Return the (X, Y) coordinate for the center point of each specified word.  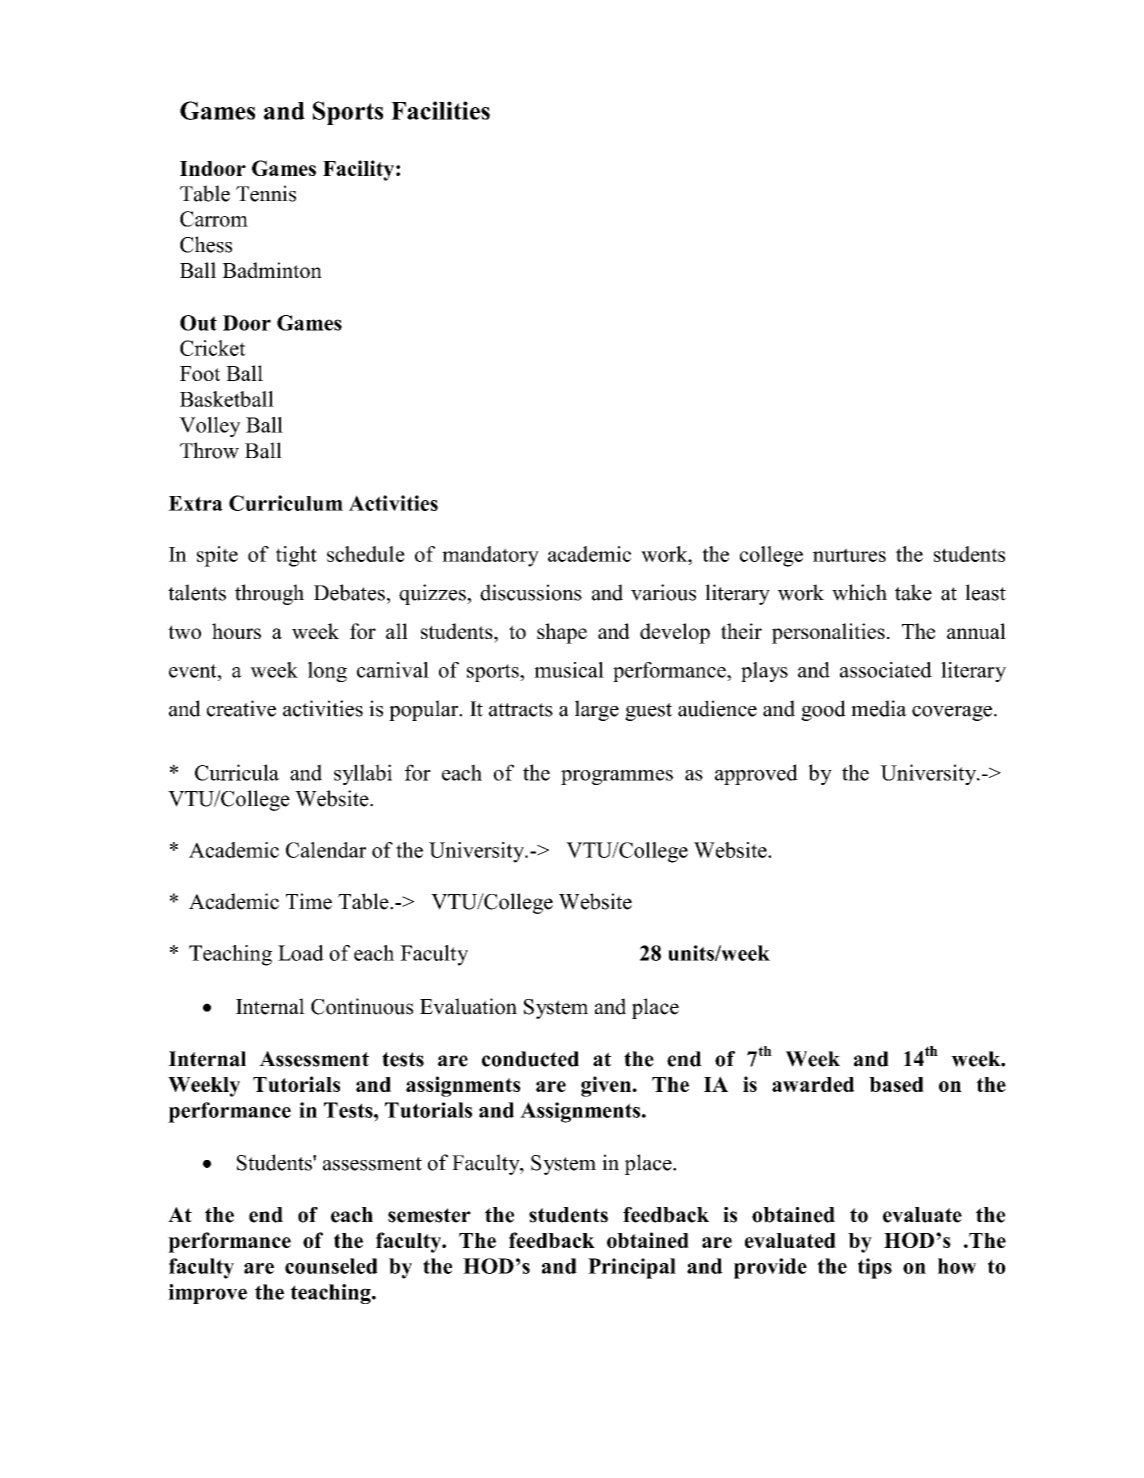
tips (875, 1268)
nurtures (849, 555)
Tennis (266, 193)
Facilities (440, 110)
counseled (331, 1266)
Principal (632, 1268)
